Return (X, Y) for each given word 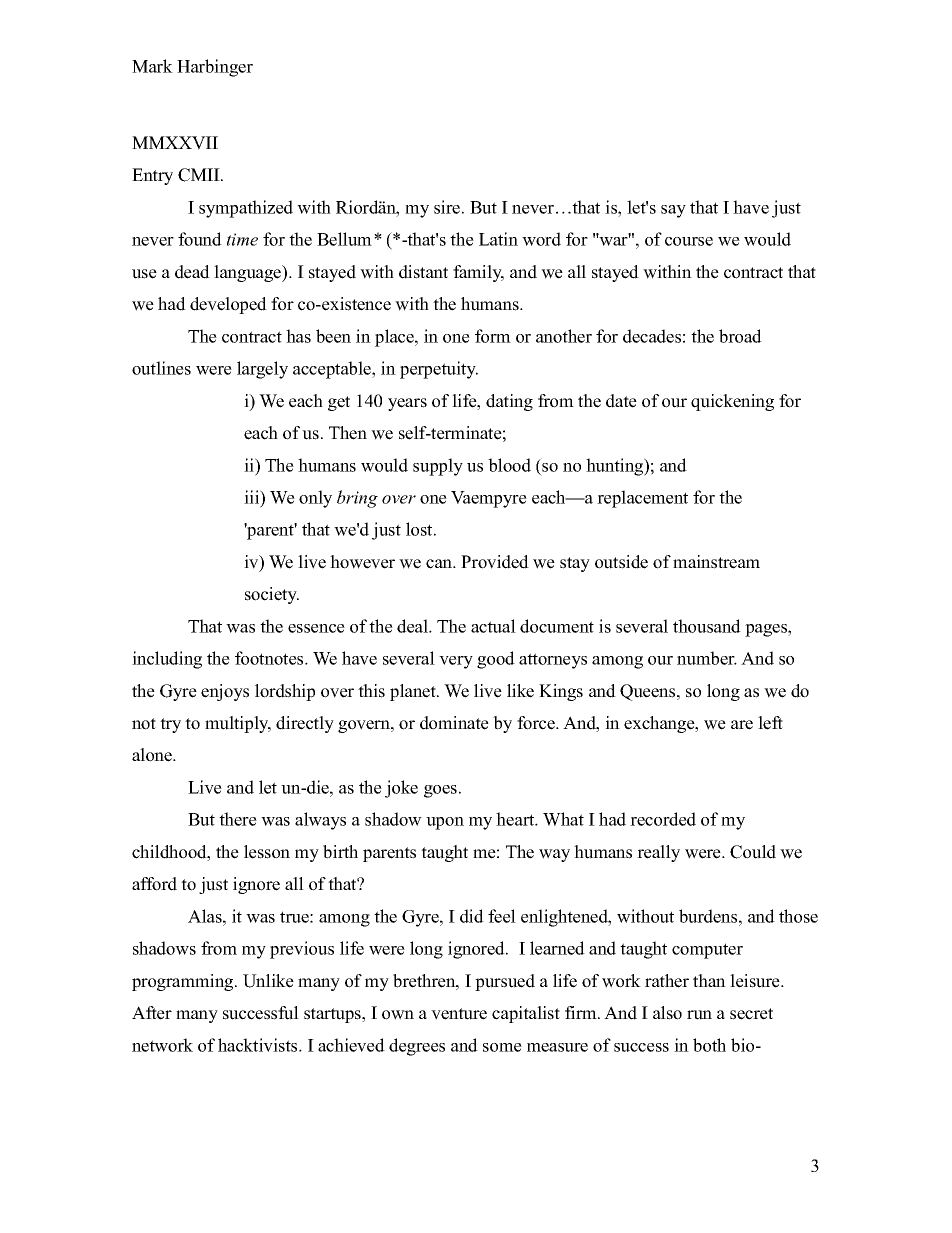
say (673, 211)
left (770, 723)
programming (184, 982)
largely (262, 370)
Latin (498, 239)
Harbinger (215, 68)
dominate (454, 723)
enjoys (225, 692)
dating (509, 402)
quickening (732, 402)
